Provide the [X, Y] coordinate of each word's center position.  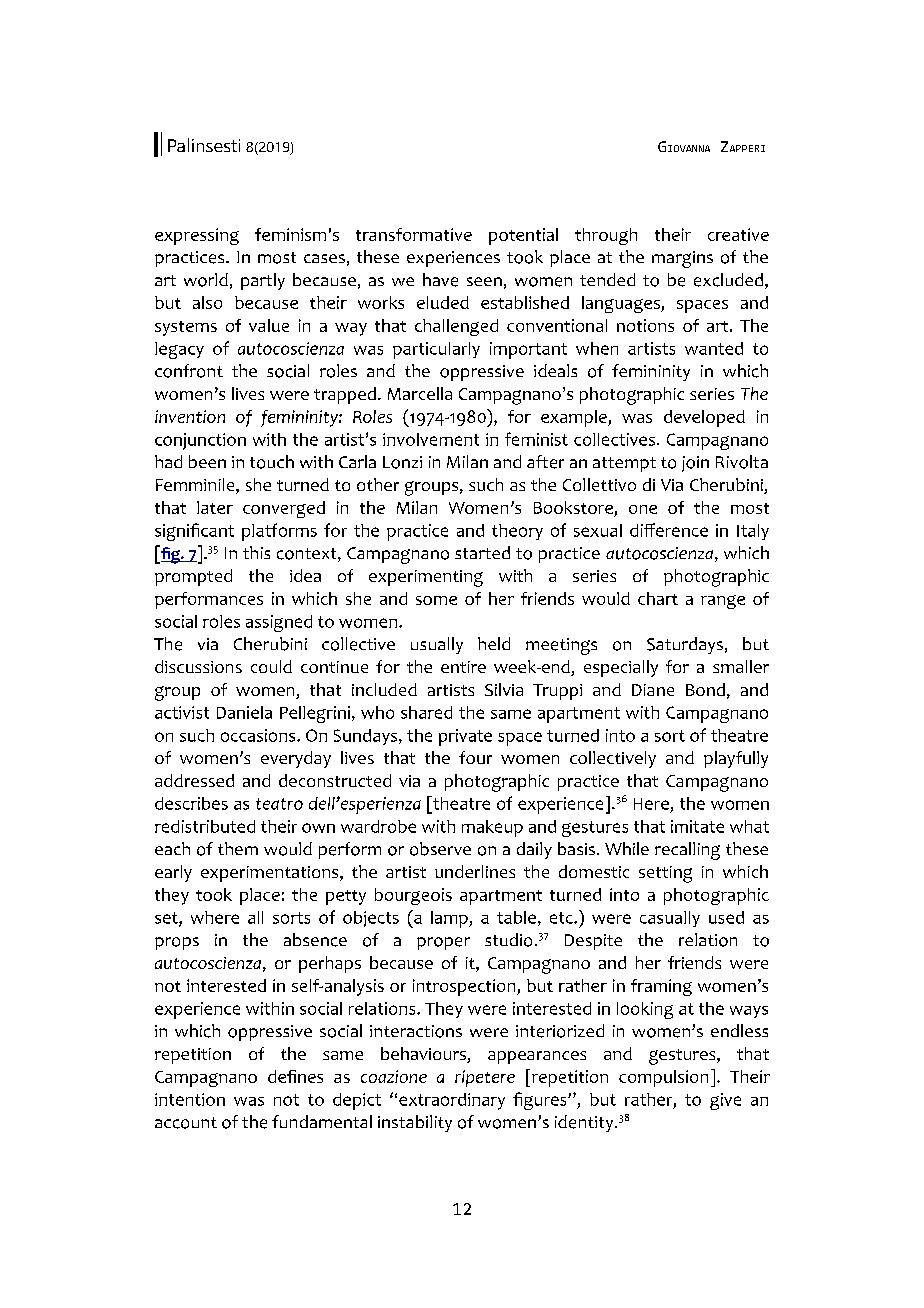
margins [682, 259]
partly [263, 281]
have [440, 280]
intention [190, 1099]
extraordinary [452, 1101]
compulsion [663, 1078]
